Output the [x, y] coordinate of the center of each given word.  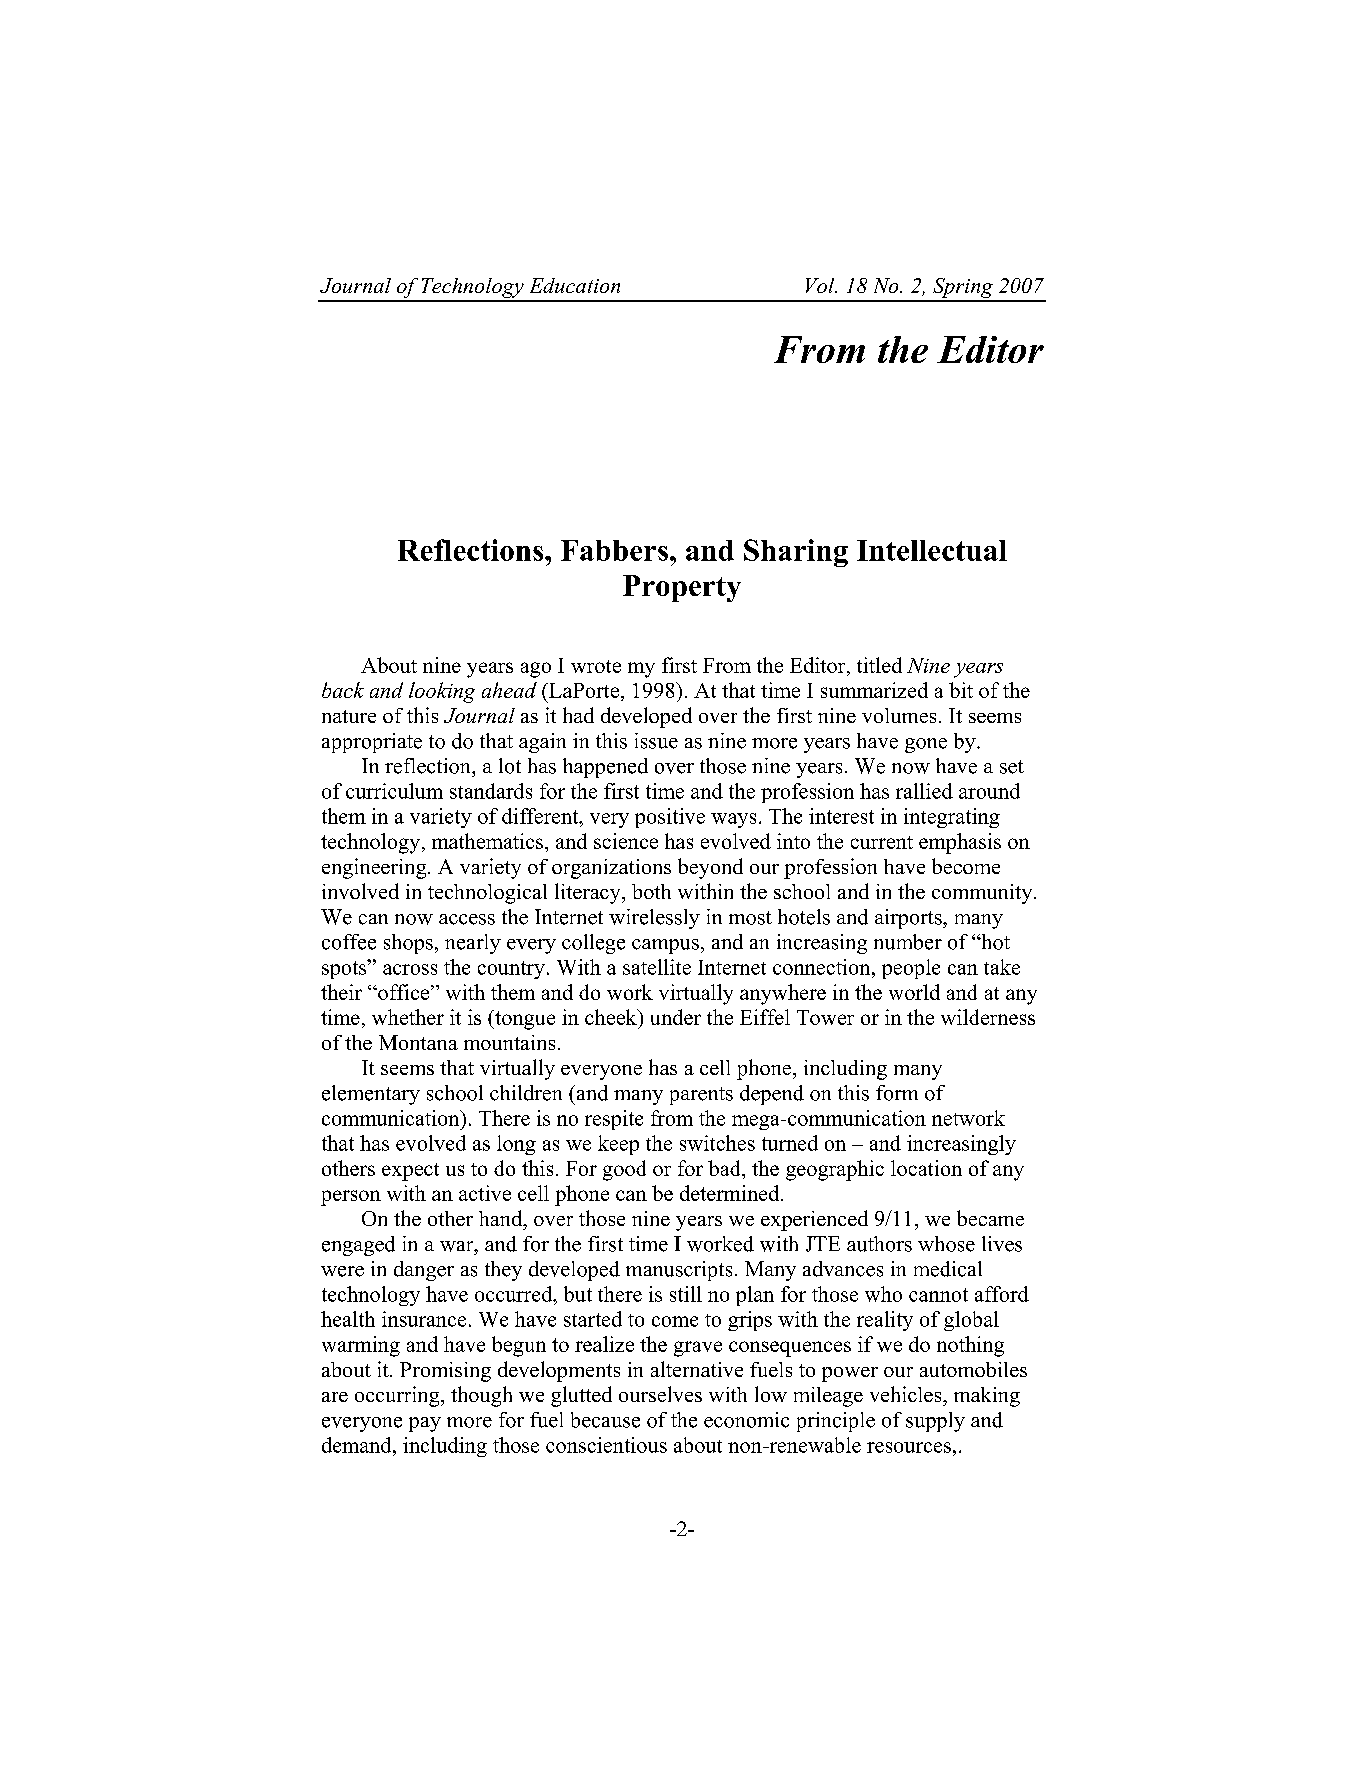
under [676, 1017]
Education [575, 285]
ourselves [660, 1394]
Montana [418, 1042]
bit [961, 690]
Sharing [796, 553]
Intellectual [932, 550]
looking [442, 692]
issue [656, 741]
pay [425, 1424]
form [897, 1093]
